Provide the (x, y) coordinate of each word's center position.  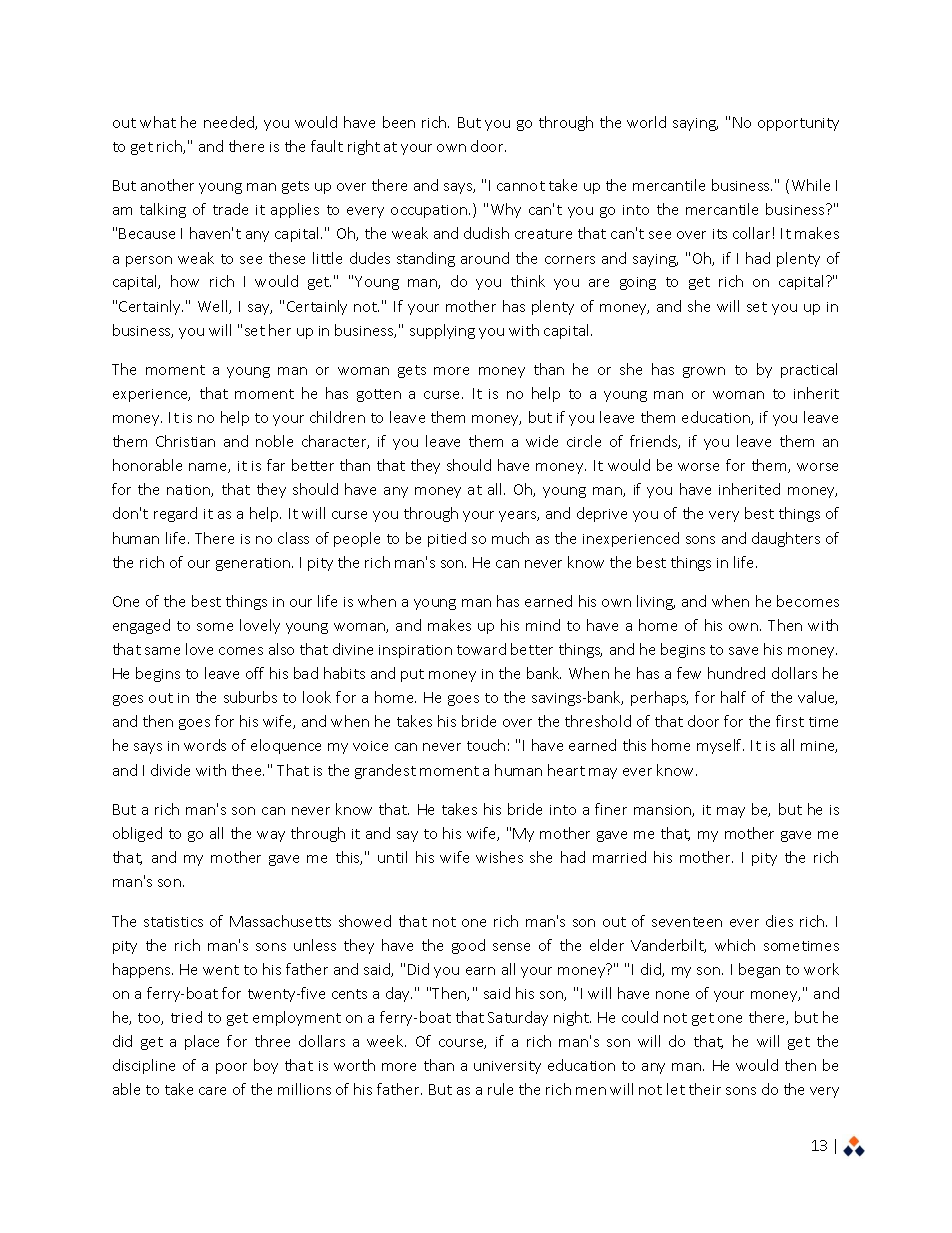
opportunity (798, 124)
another (167, 185)
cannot (521, 186)
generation (253, 564)
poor (231, 1068)
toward (481, 649)
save (743, 651)
